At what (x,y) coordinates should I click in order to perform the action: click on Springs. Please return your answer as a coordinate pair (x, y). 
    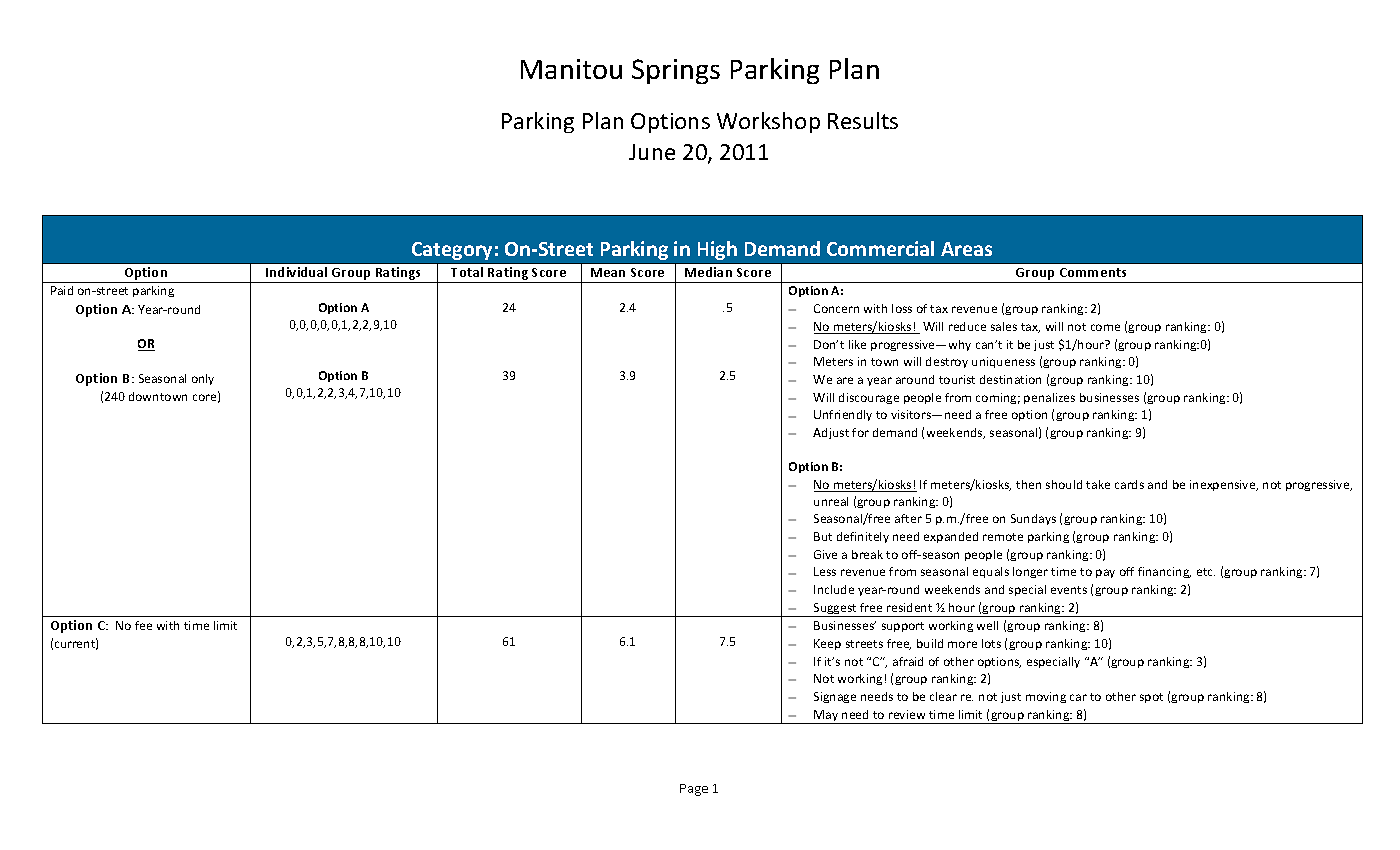
    Looking at the image, I should click on (676, 71).
